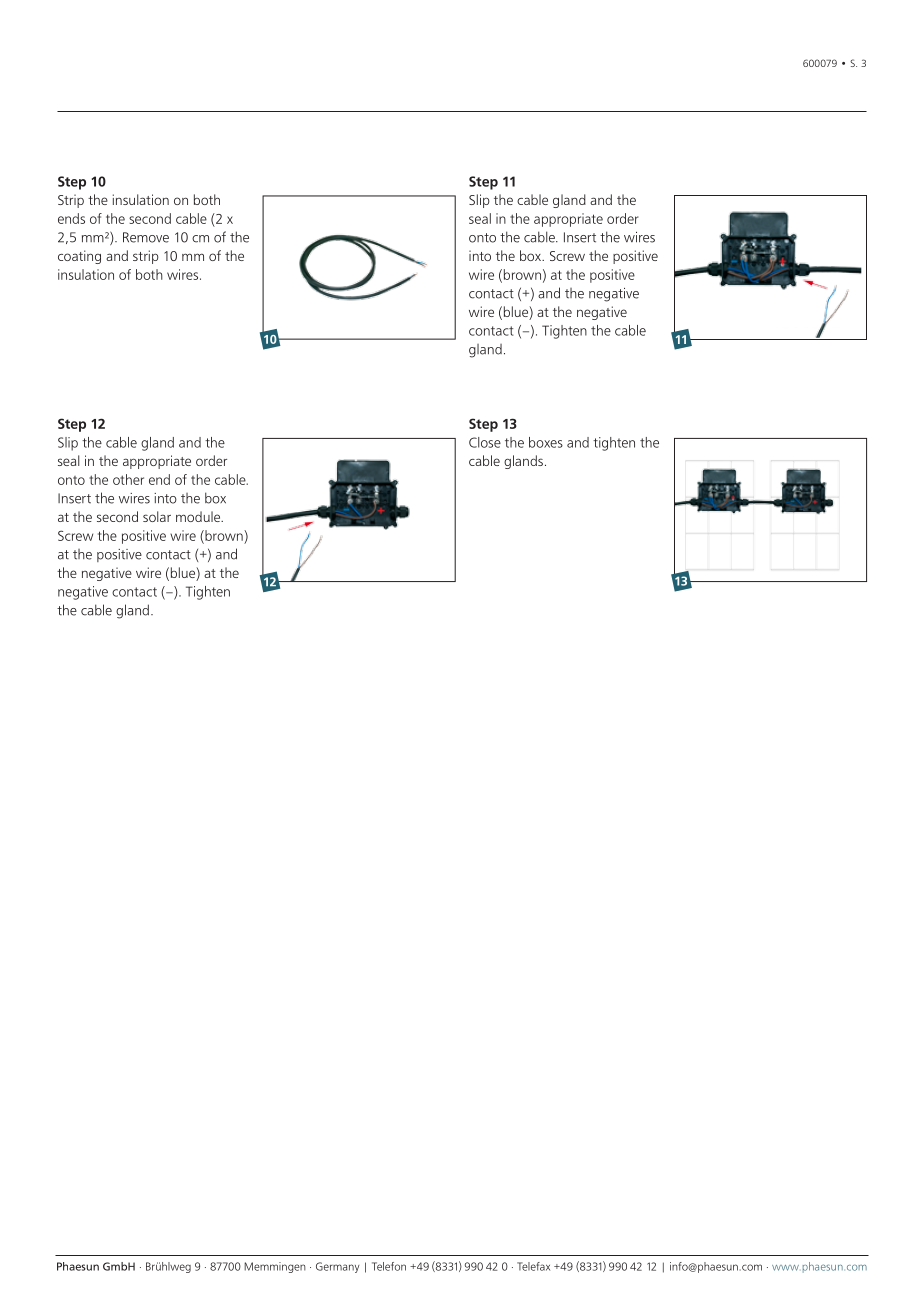  I want to click on other, so click(128, 479).
